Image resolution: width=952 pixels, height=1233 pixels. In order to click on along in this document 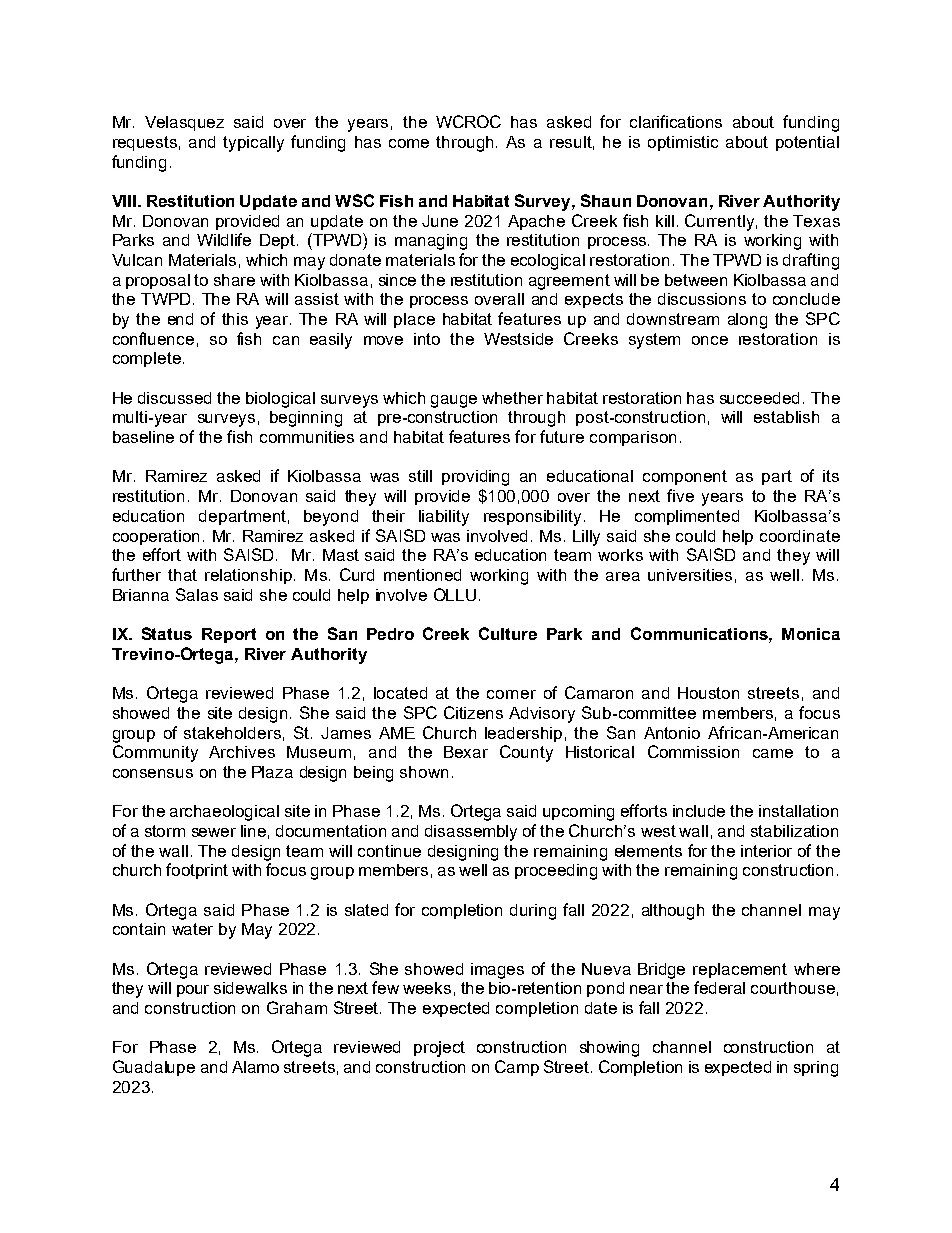, I will do `click(747, 321)`.
